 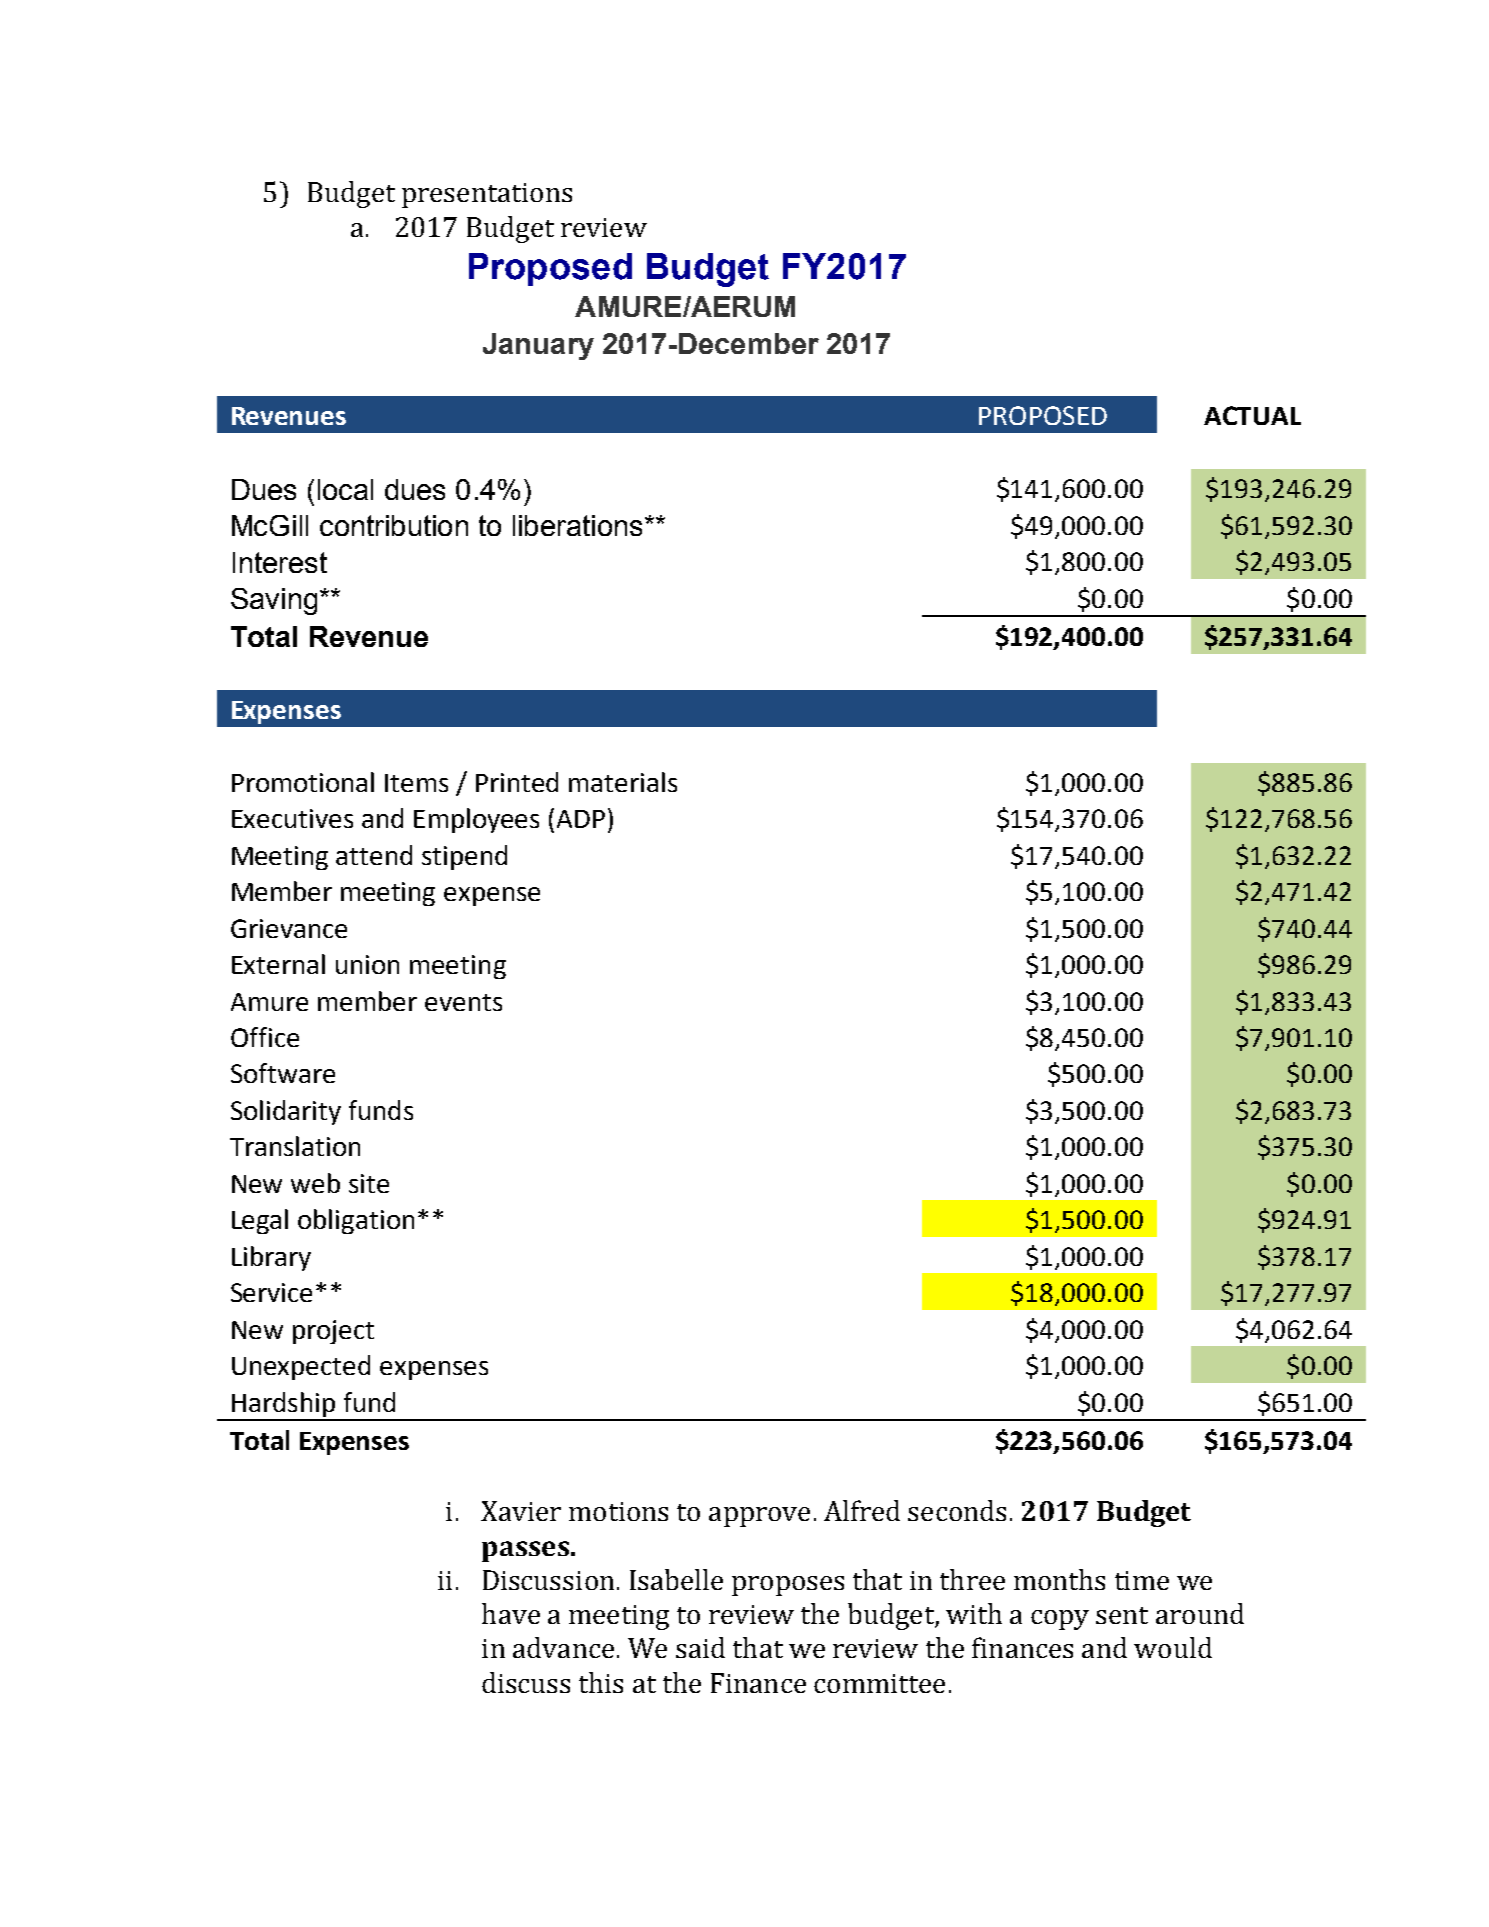 I want to click on would, so click(x=1173, y=1647).
